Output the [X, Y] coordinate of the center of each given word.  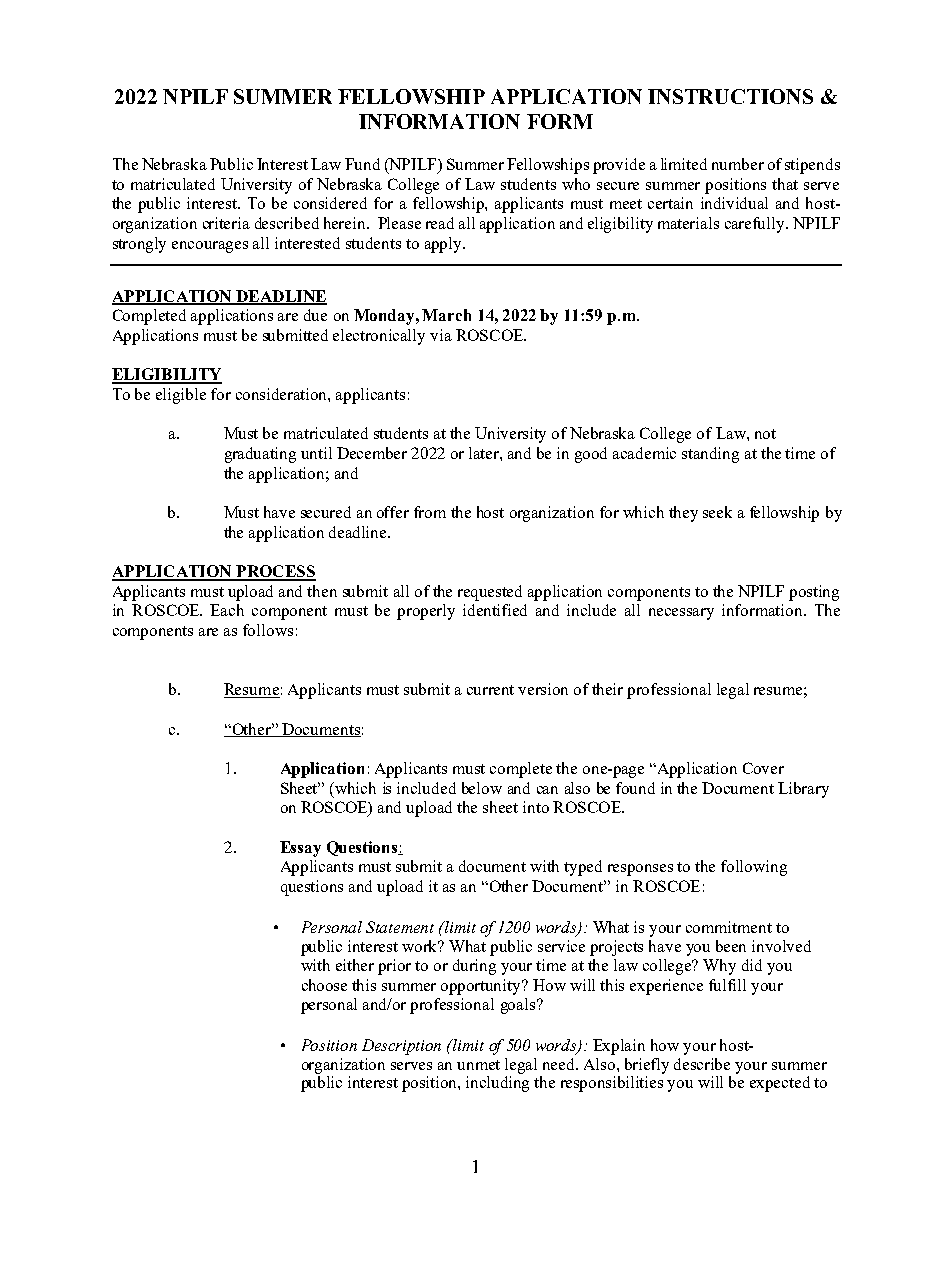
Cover [763, 768]
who [576, 184]
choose [324, 985]
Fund [362, 164]
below [482, 788]
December [372, 453]
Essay [300, 849]
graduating [260, 455]
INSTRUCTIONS [730, 96]
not [765, 434]
